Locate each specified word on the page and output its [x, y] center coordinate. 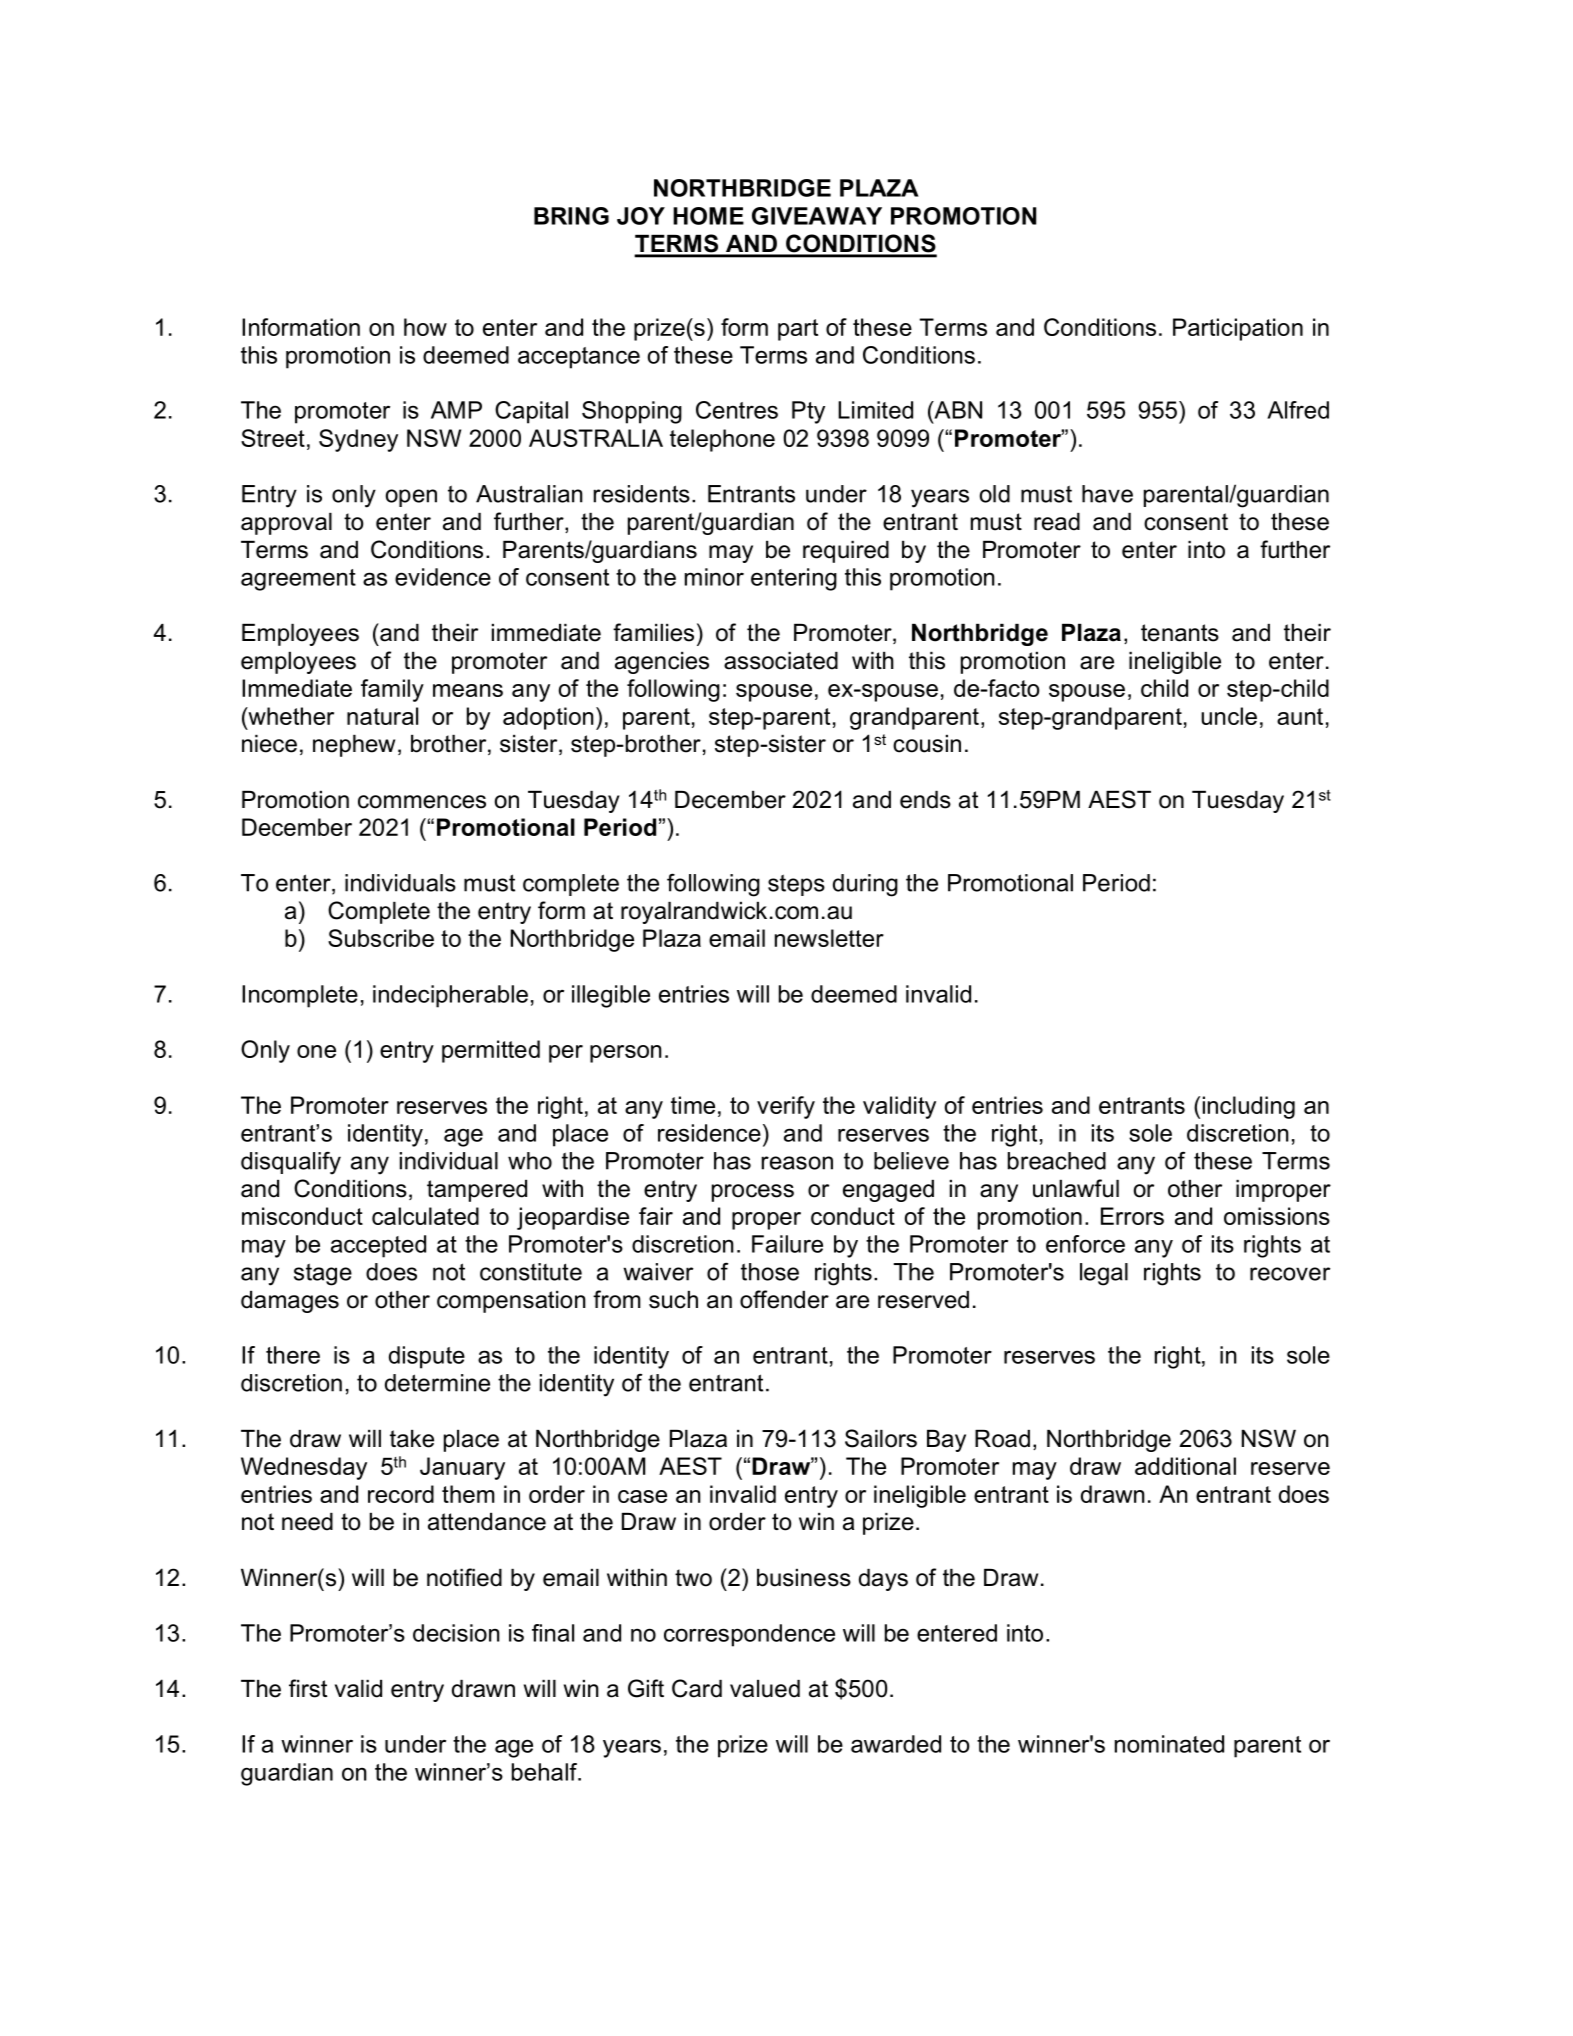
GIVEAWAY [817, 216]
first [308, 1688]
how [425, 327]
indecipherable [450, 996]
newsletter [829, 938]
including [1249, 1107]
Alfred [1298, 410]
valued [765, 1689]
